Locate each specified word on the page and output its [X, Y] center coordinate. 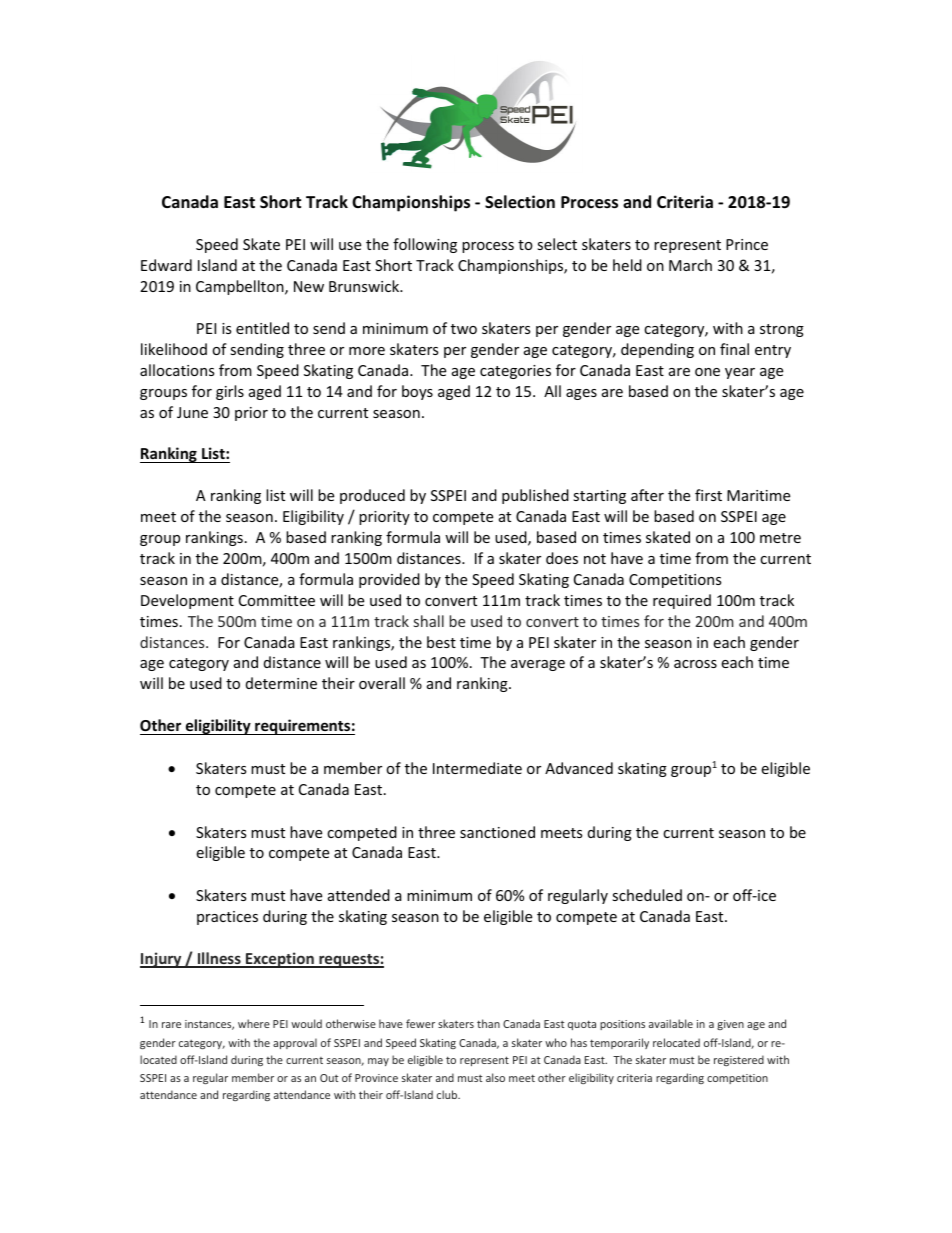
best [441, 642]
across [695, 664]
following [425, 245]
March [690, 265]
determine [281, 683]
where [254, 1023]
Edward [166, 265]
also [495, 1077]
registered [739, 1060]
